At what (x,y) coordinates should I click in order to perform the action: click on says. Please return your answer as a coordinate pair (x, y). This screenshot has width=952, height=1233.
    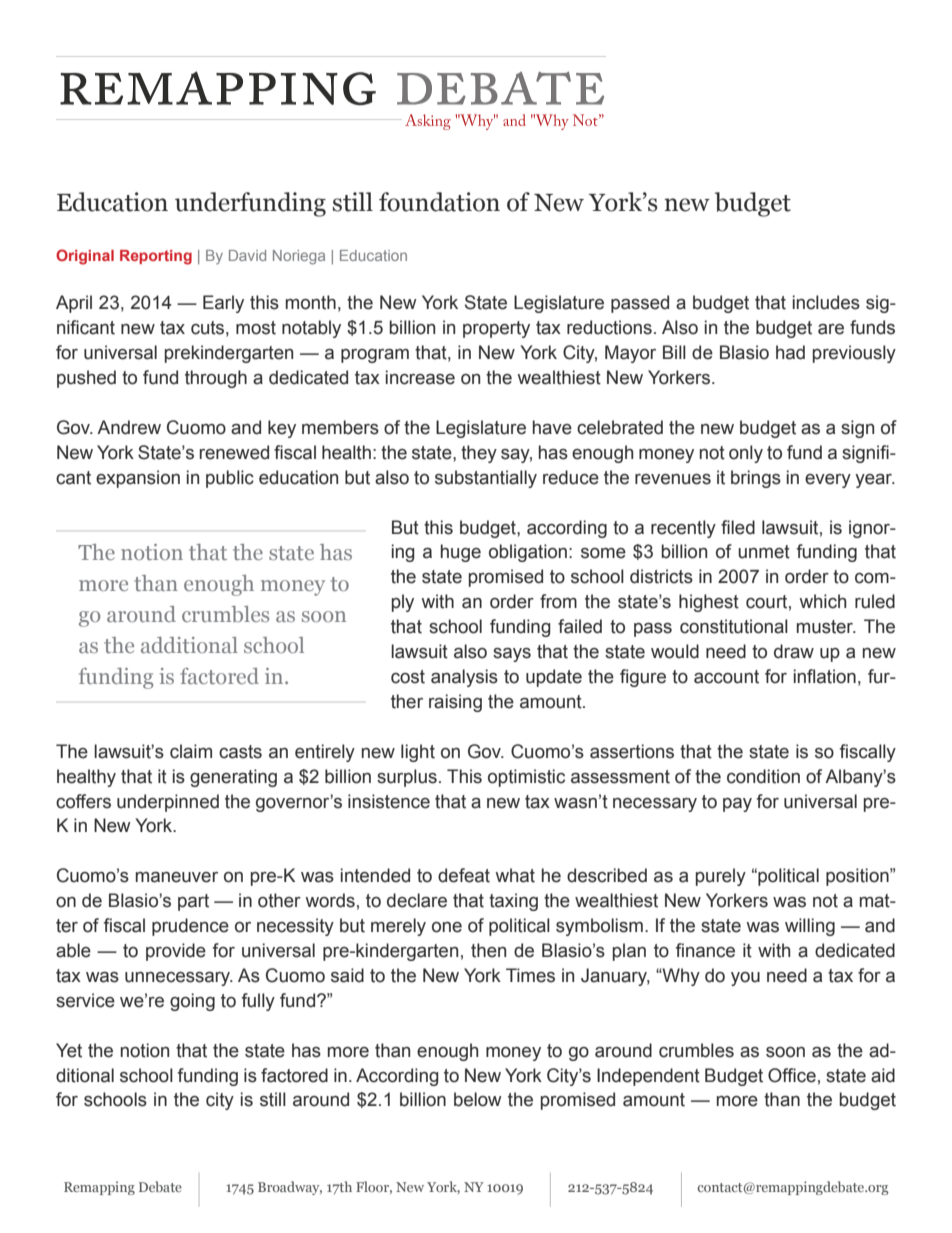
    Looking at the image, I should click on (512, 655).
